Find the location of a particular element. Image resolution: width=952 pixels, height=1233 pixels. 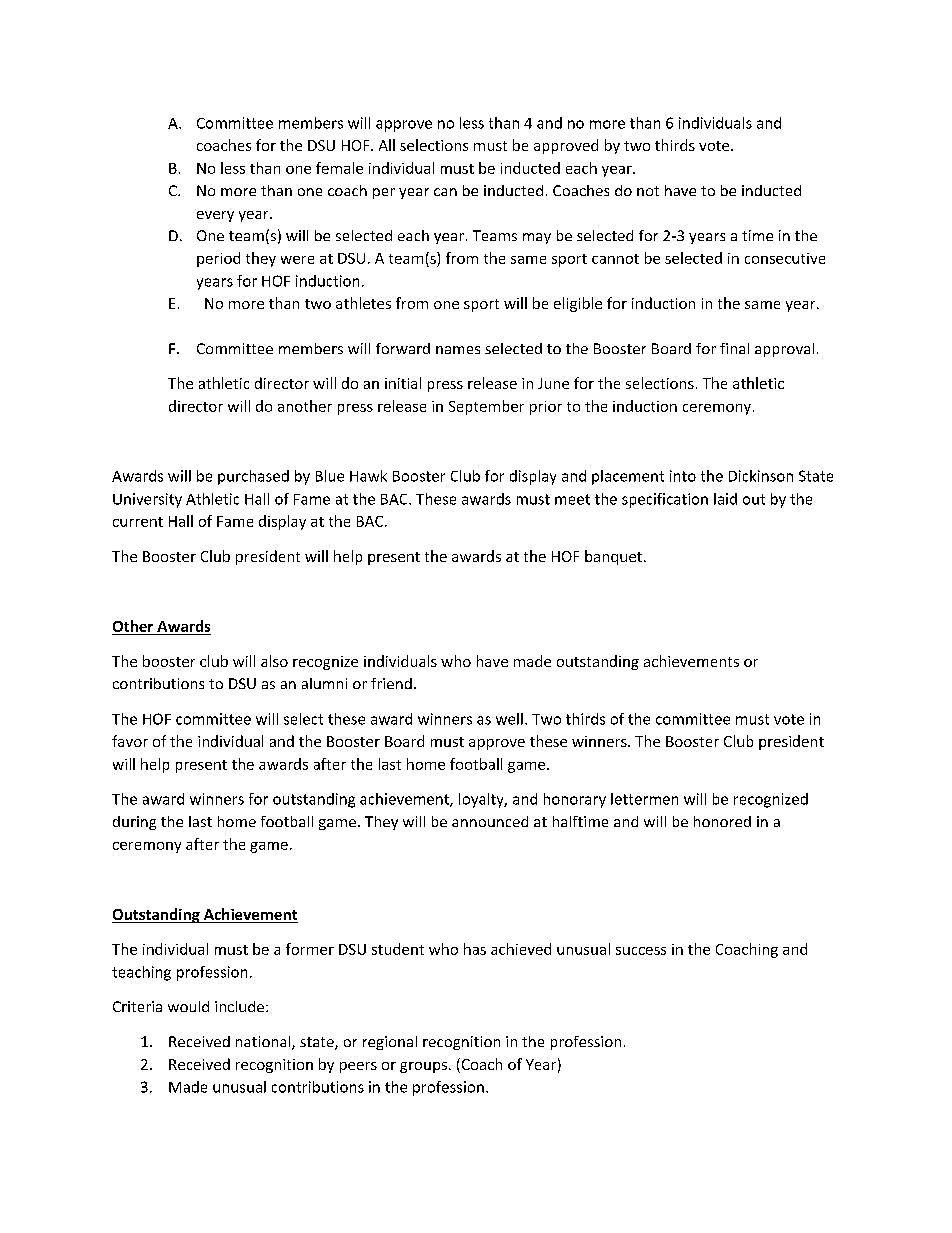

friend is located at coordinates (391, 683).
